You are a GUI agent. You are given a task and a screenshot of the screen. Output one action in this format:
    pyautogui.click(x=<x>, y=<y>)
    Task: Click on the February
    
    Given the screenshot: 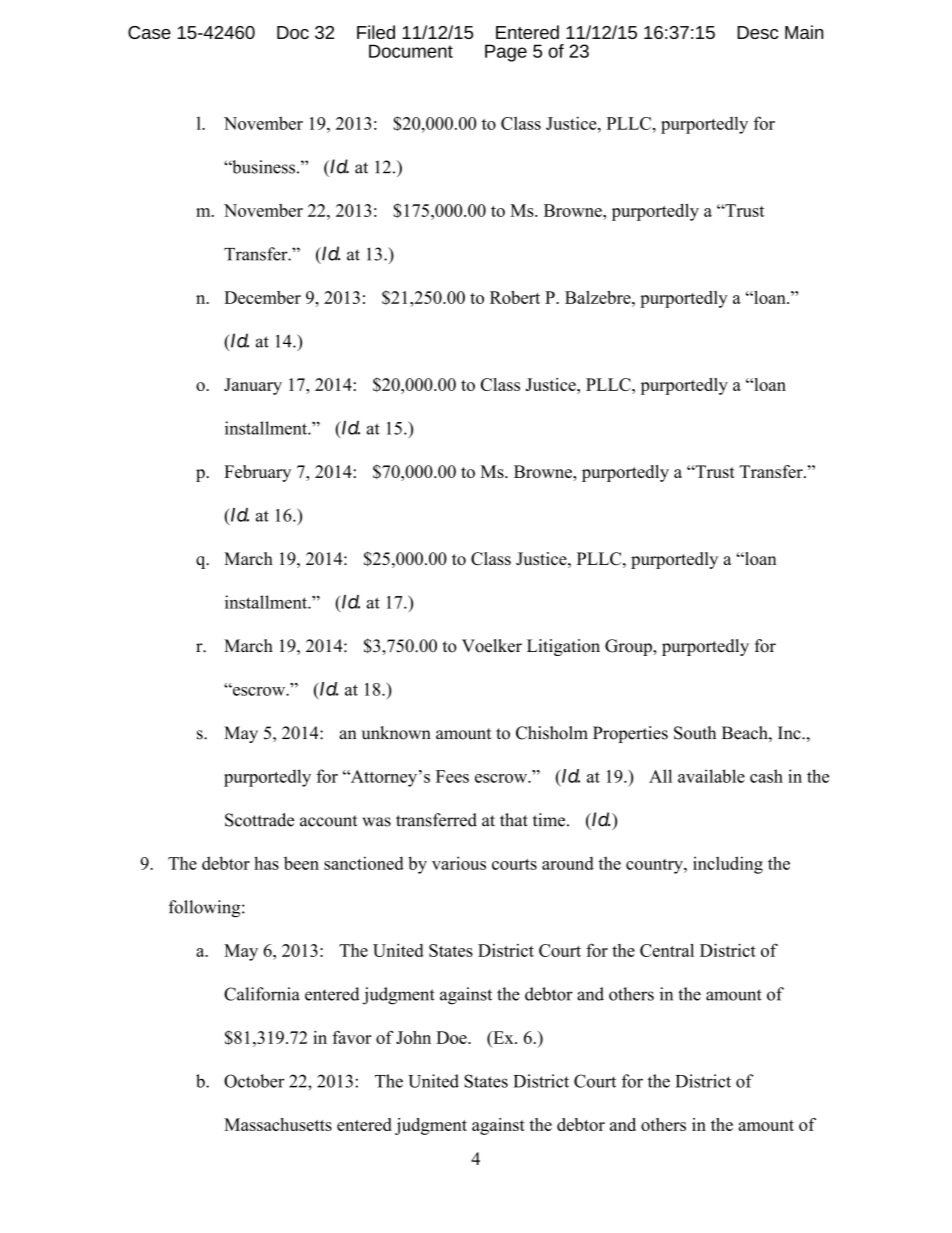 What is the action you would take?
    pyautogui.click(x=257, y=473)
